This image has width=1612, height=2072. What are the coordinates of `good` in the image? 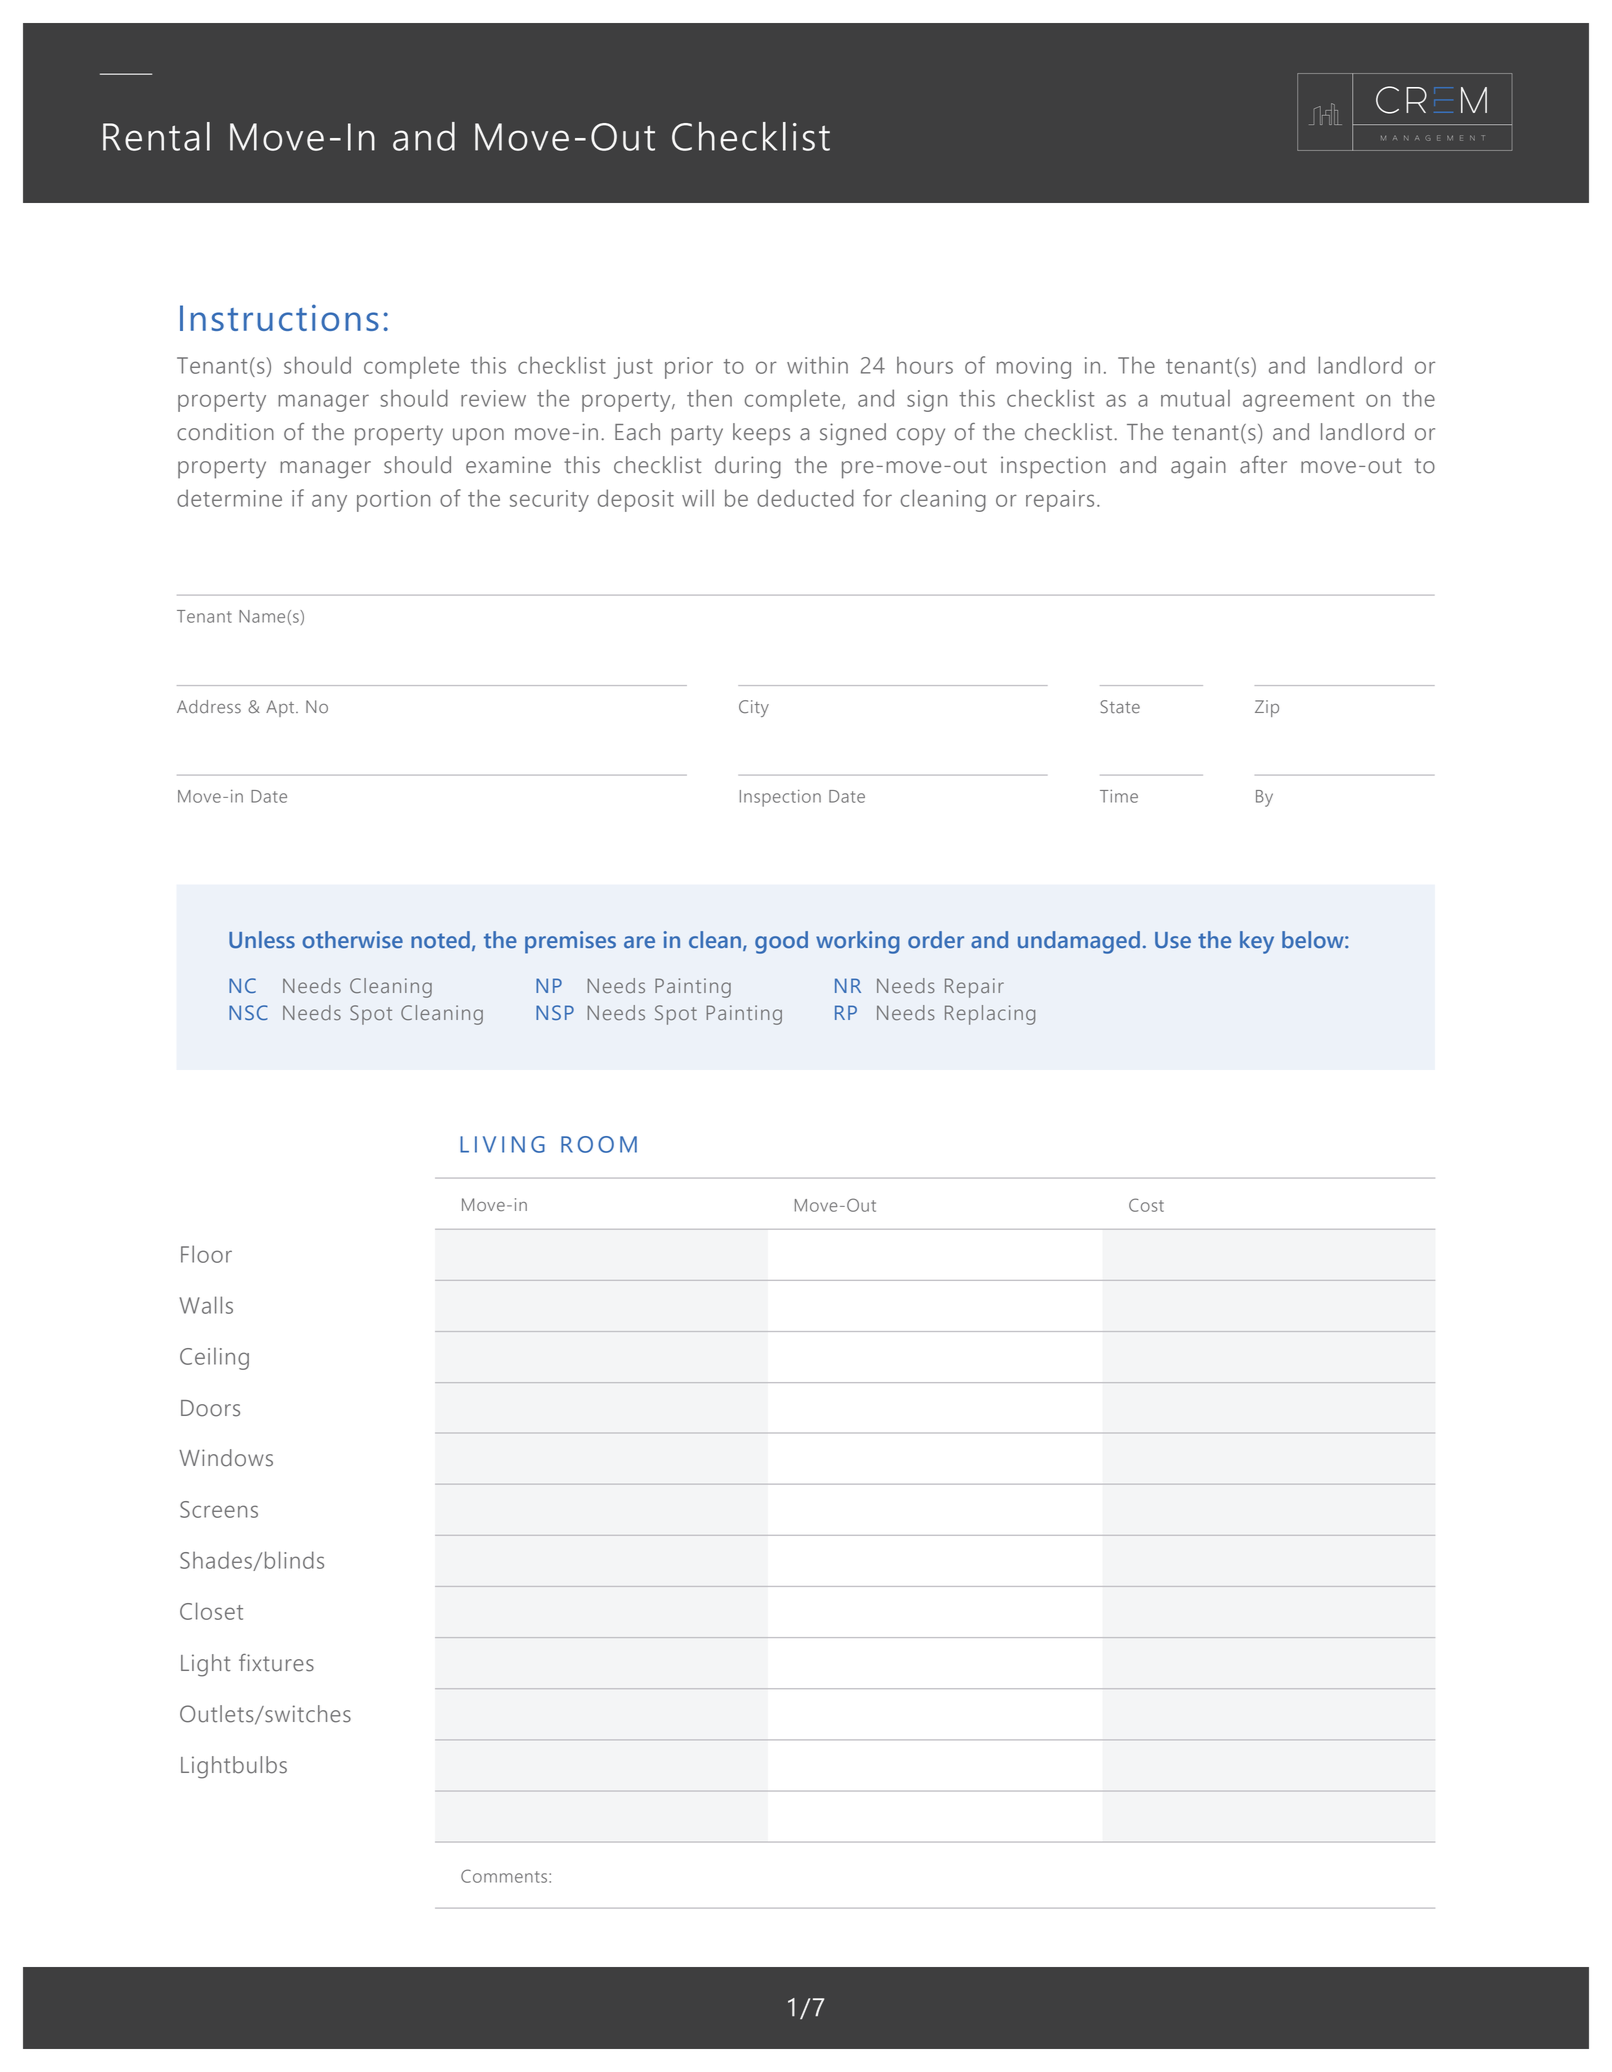 It's located at (781, 942).
